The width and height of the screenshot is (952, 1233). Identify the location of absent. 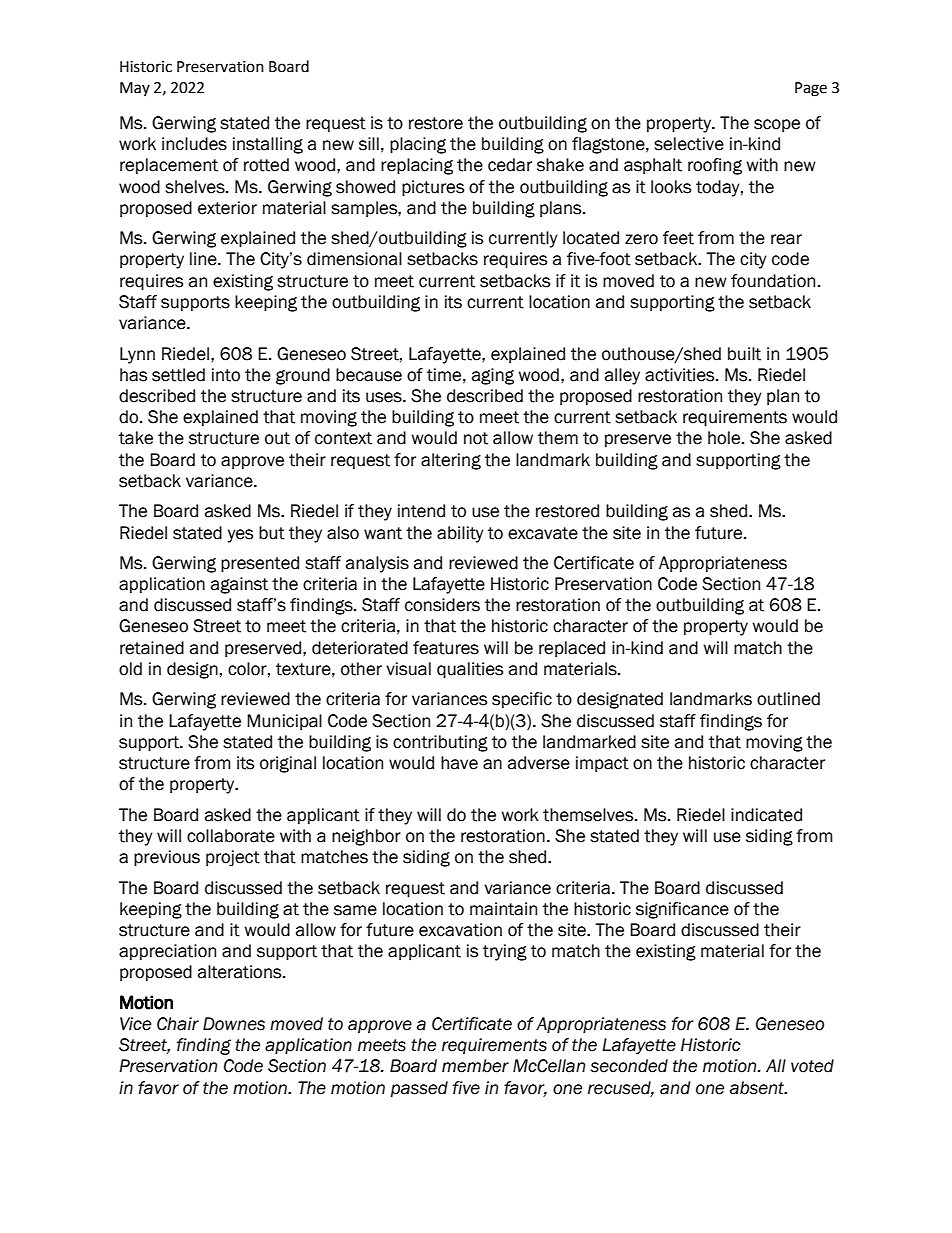
(758, 1088).
